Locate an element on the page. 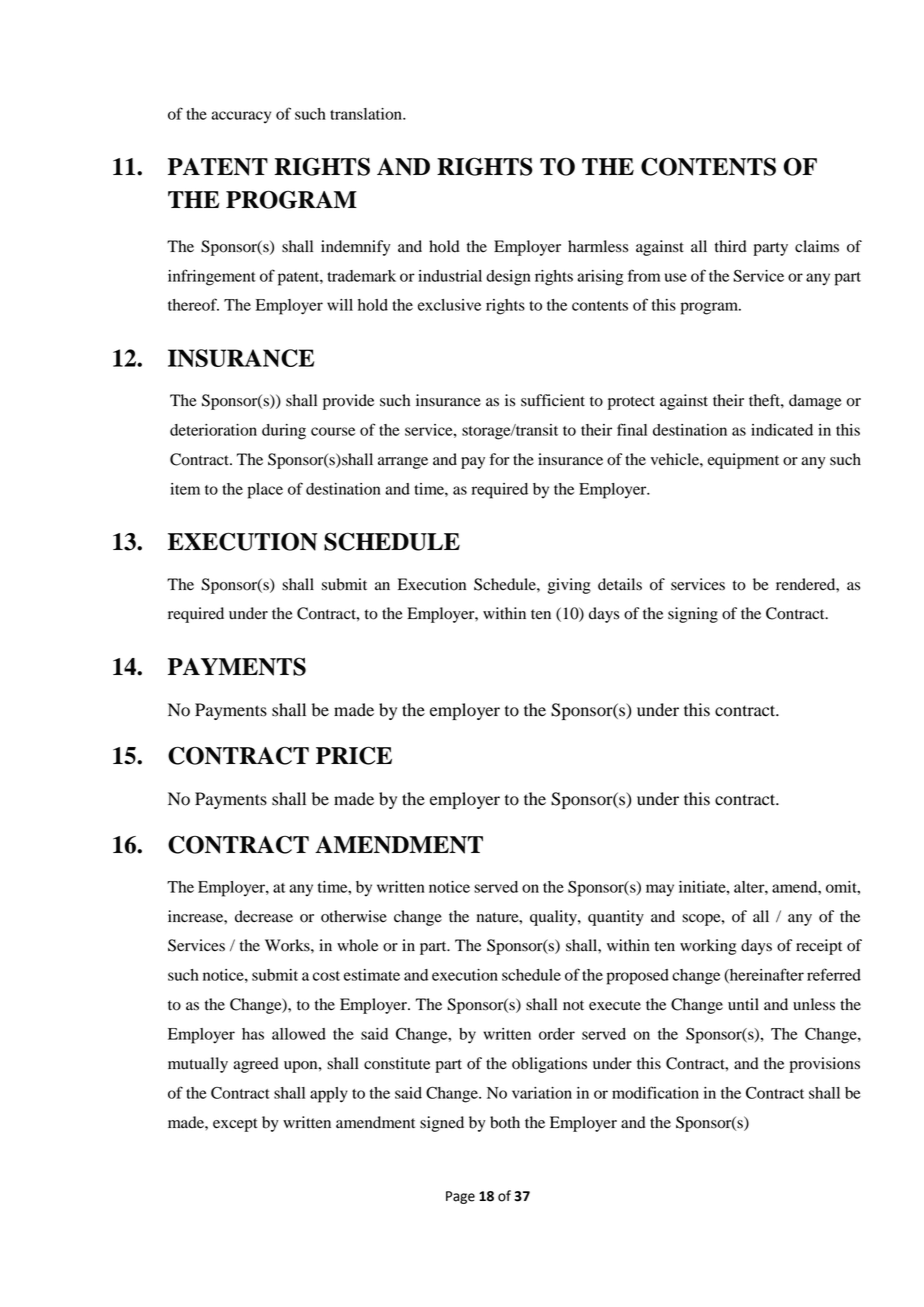 The image size is (924, 1307). modification is located at coordinates (655, 1092).
